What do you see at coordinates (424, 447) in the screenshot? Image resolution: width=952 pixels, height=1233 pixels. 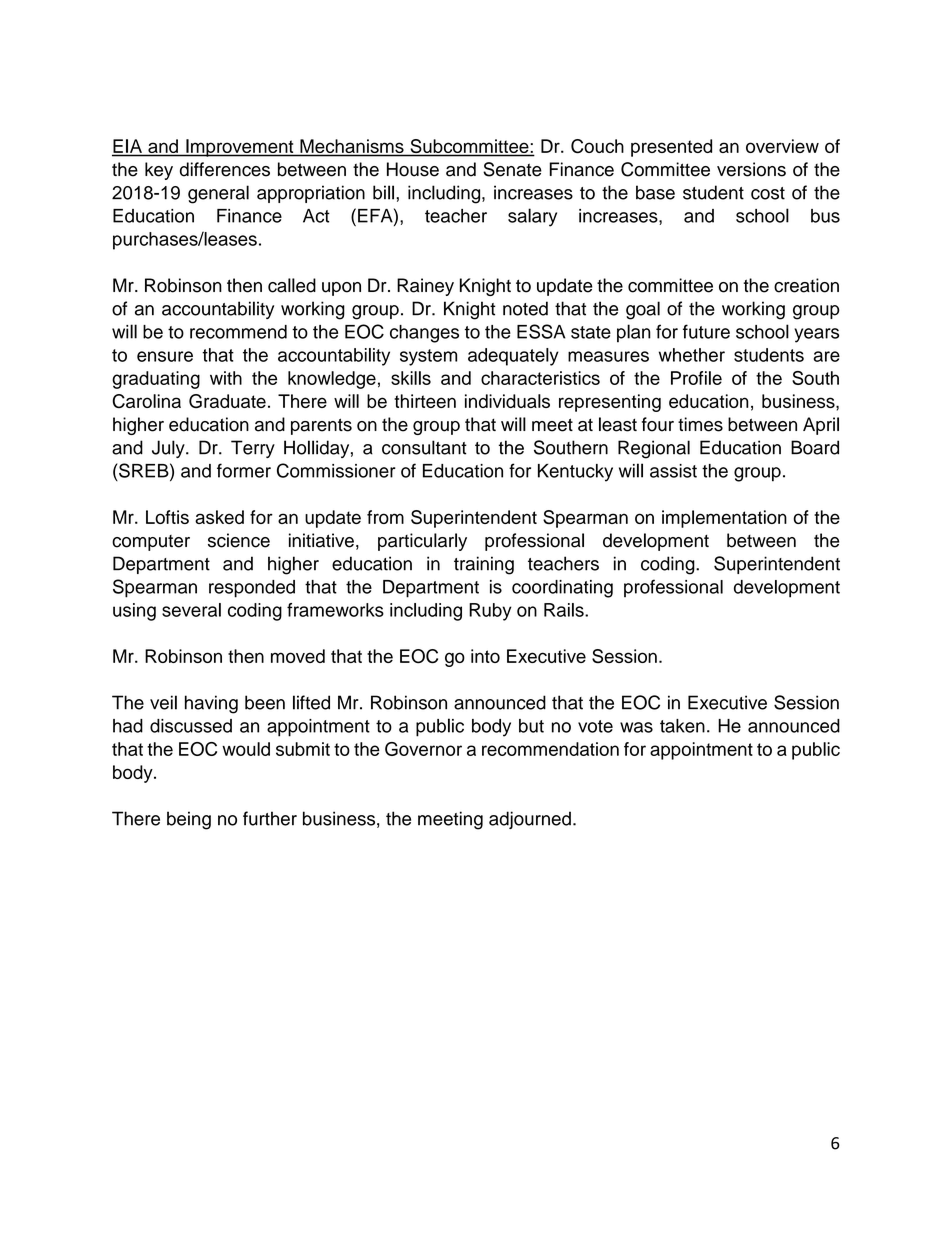 I see `consultant` at bounding box center [424, 447].
